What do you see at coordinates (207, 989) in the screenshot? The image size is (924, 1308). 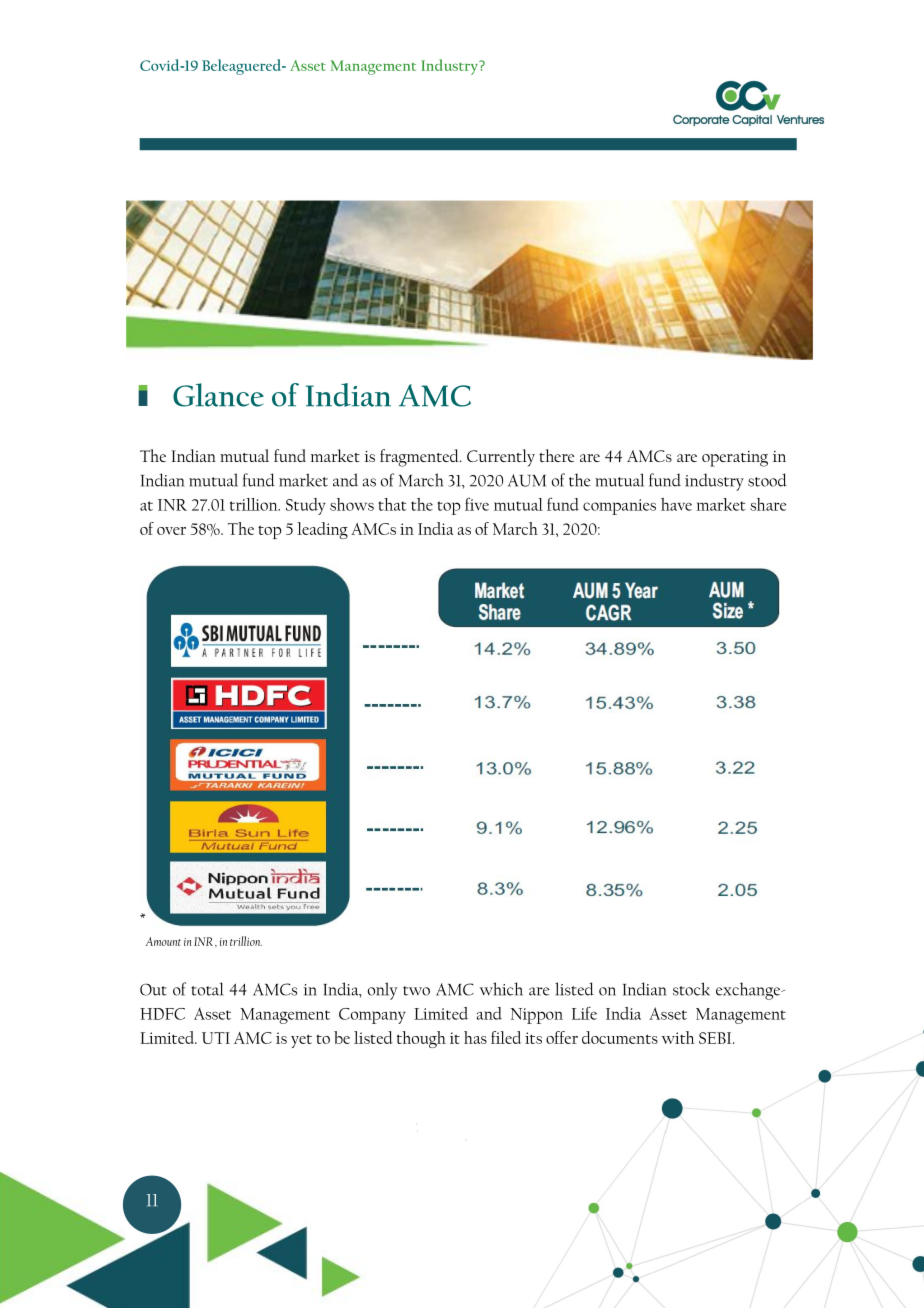 I see `total` at bounding box center [207, 989].
